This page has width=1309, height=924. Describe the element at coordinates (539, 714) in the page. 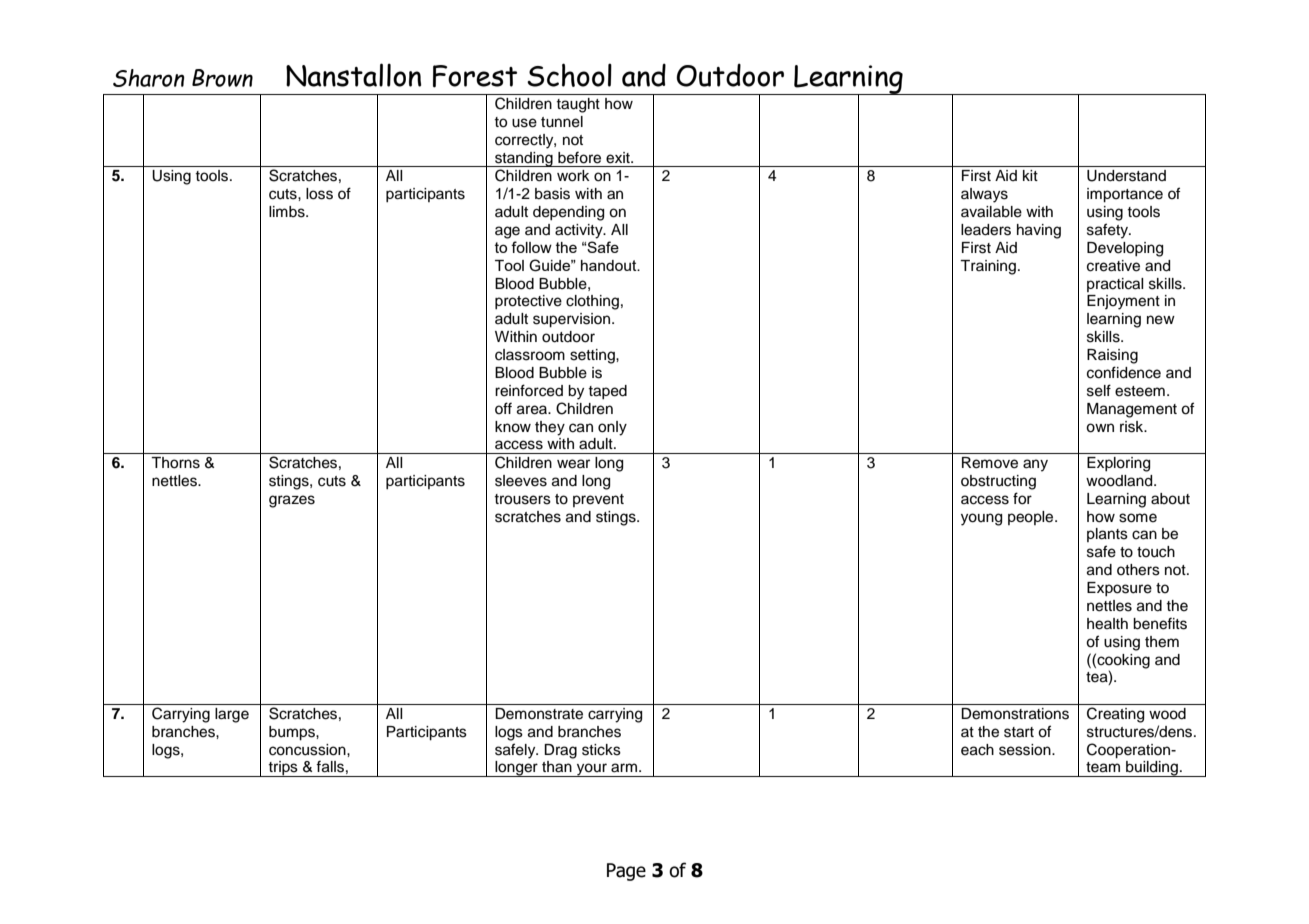

I see `Demonstrate` at that location.
